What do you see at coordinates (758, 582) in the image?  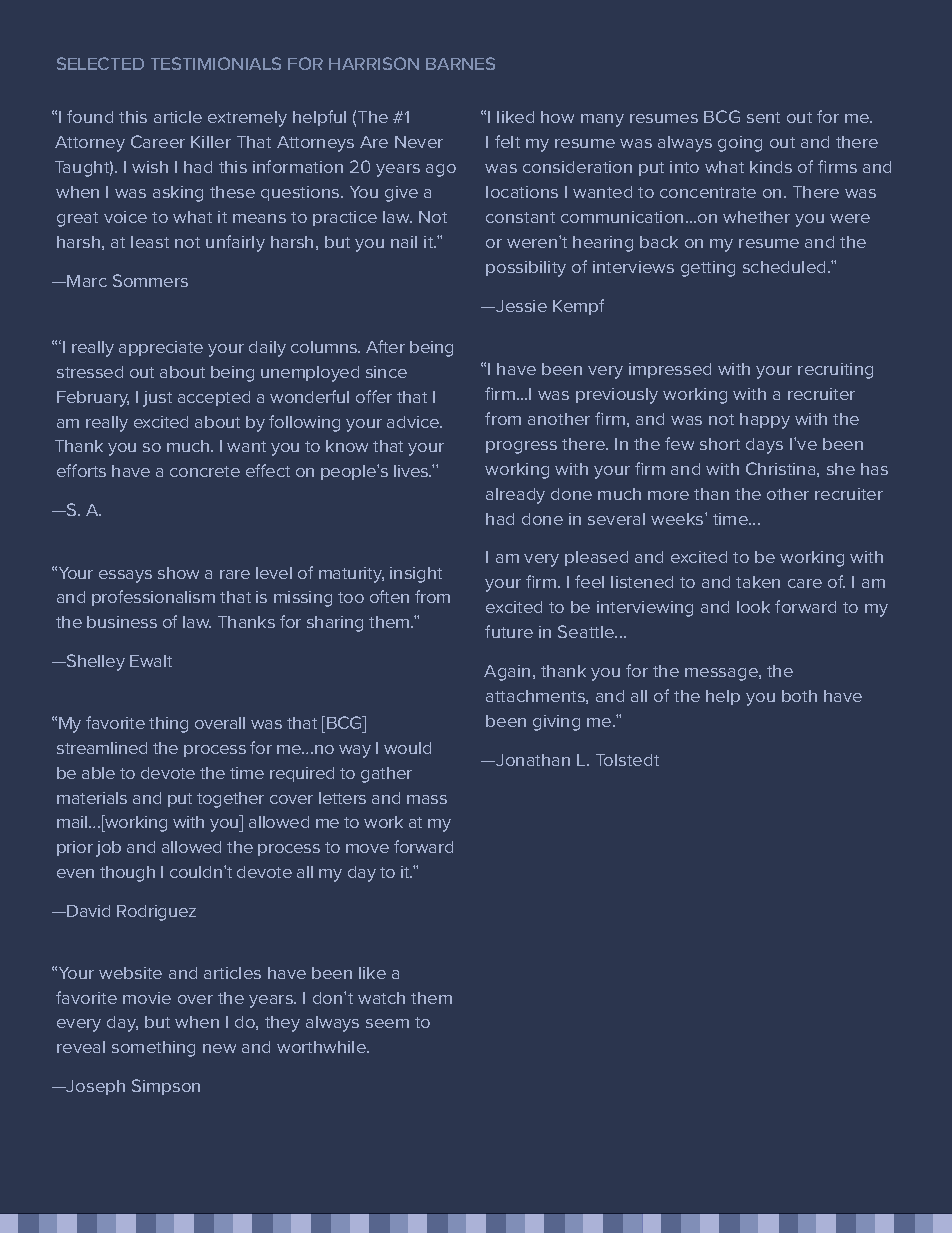 I see `taken` at bounding box center [758, 582].
